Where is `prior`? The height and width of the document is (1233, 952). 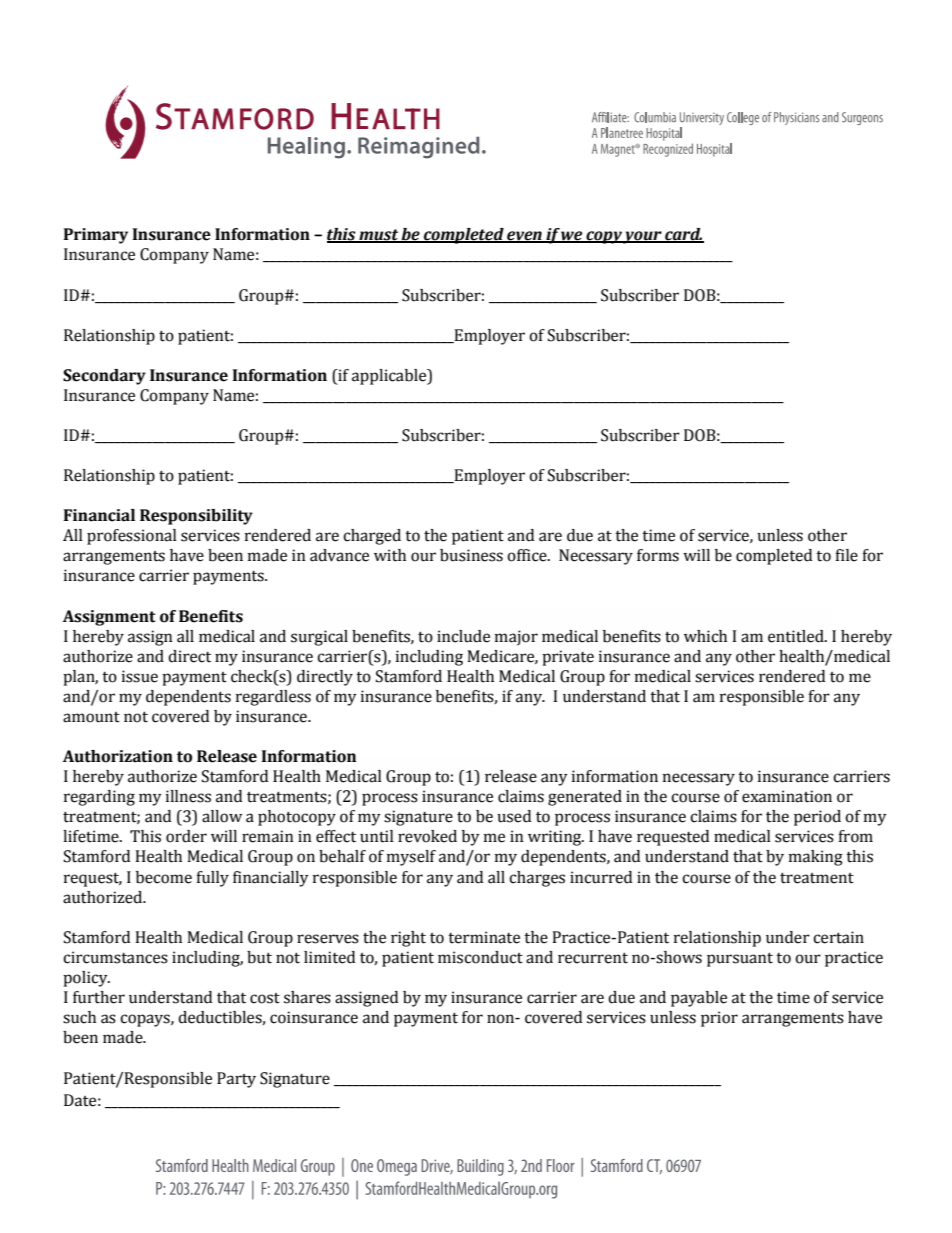 prior is located at coordinates (719, 1019).
